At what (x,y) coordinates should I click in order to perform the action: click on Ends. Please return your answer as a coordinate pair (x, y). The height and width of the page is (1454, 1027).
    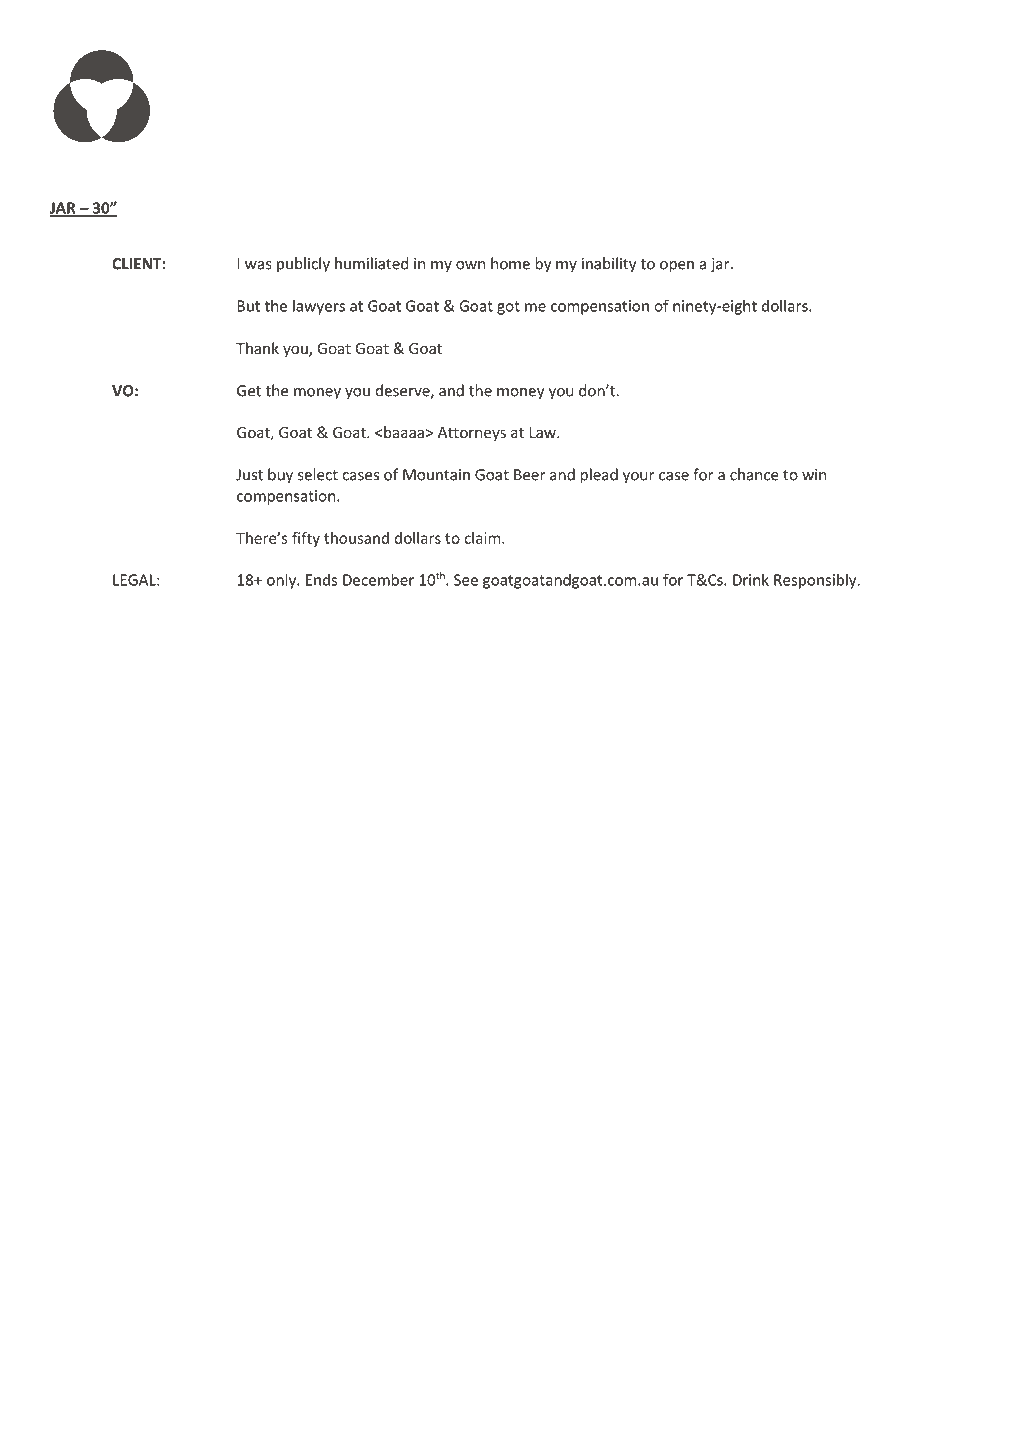
    Looking at the image, I should click on (321, 579).
